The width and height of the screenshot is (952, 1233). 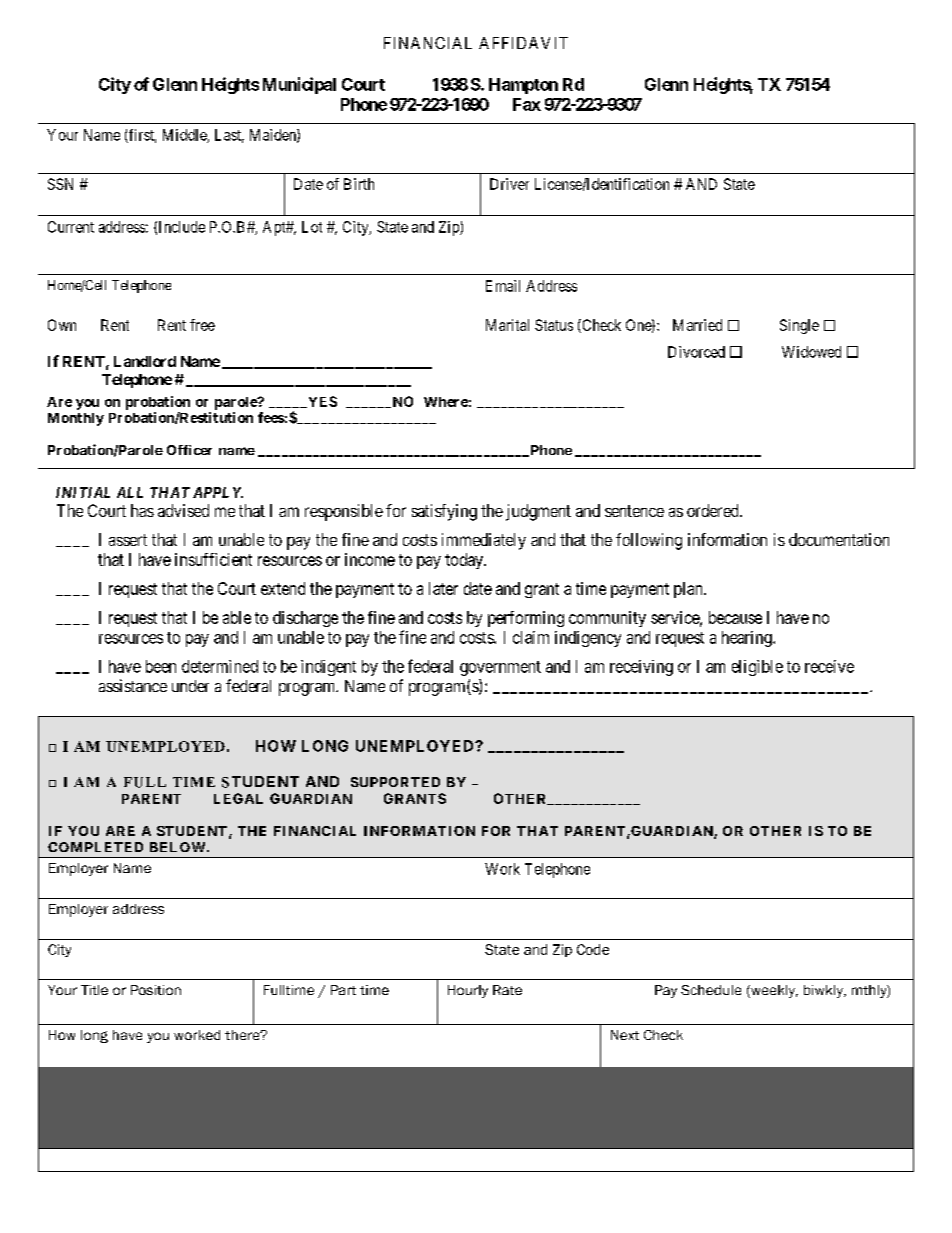 What do you see at coordinates (145, 361) in the screenshot?
I see `Landlord` at bounding box center [145, 361].
